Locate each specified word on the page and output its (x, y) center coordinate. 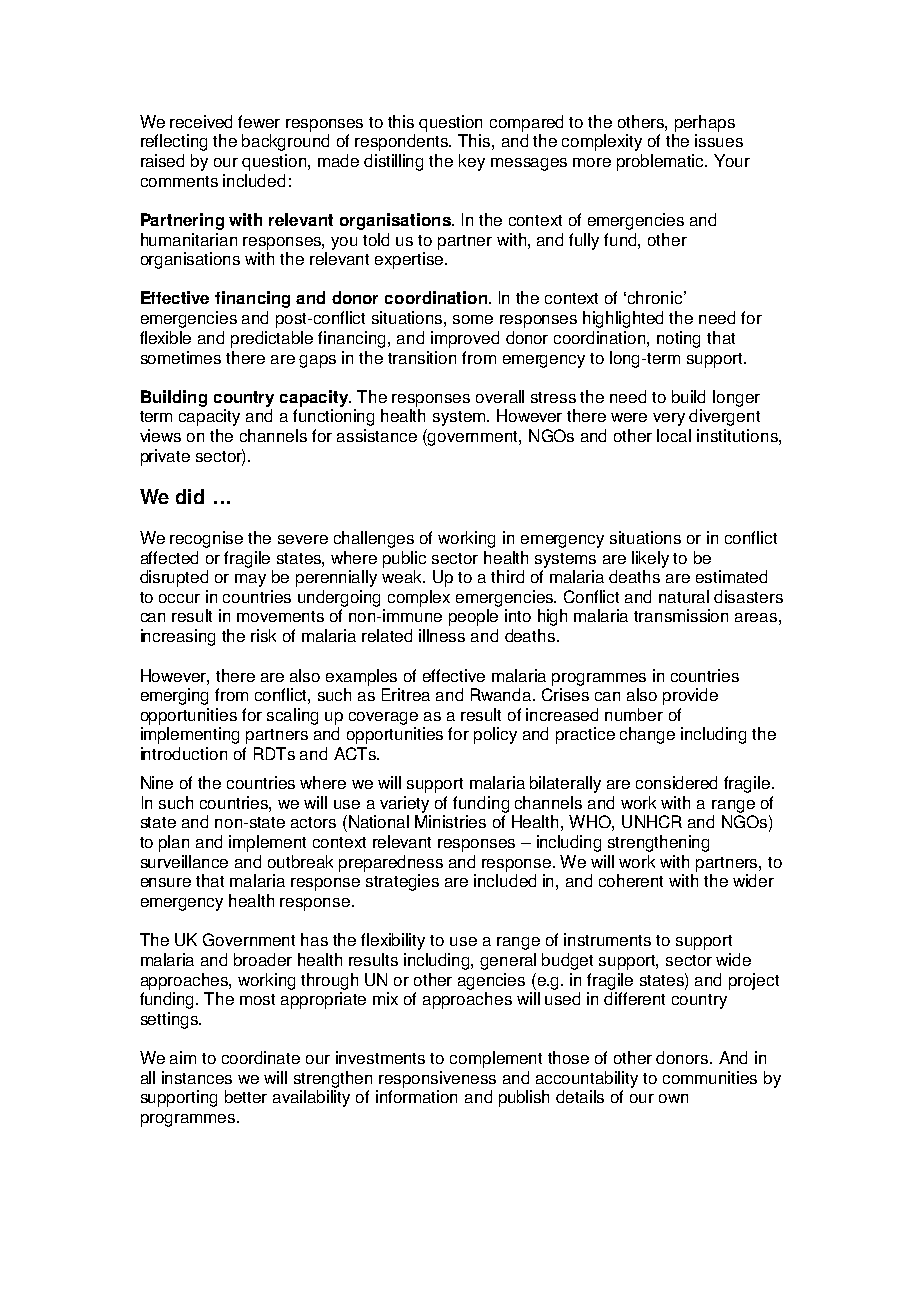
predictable (272, 339)
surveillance (184, 861)
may (250, 580)
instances (197, 1077)
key (472, 162)
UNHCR (652, 821)
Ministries (450, 821)
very (669, 419)
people (473, 617)
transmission (681, 615)
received (201, 121)
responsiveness (437, 1079)
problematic (662, 162)
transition (422, 357)
